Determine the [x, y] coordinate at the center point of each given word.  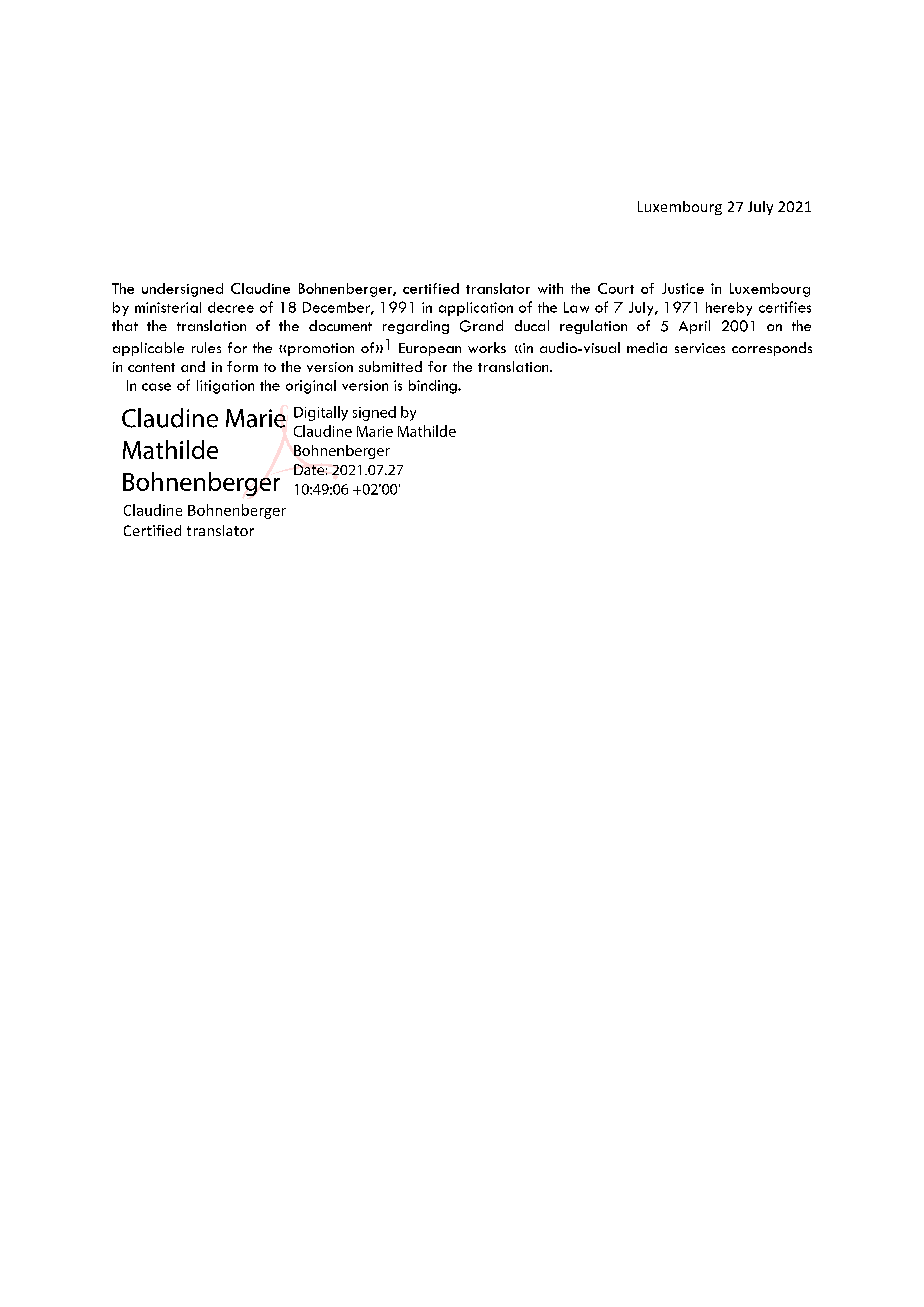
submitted [390, 366]
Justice [683, 288]
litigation [225, 387]
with [550, 288]
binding [434, 387]
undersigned [182, 290]
